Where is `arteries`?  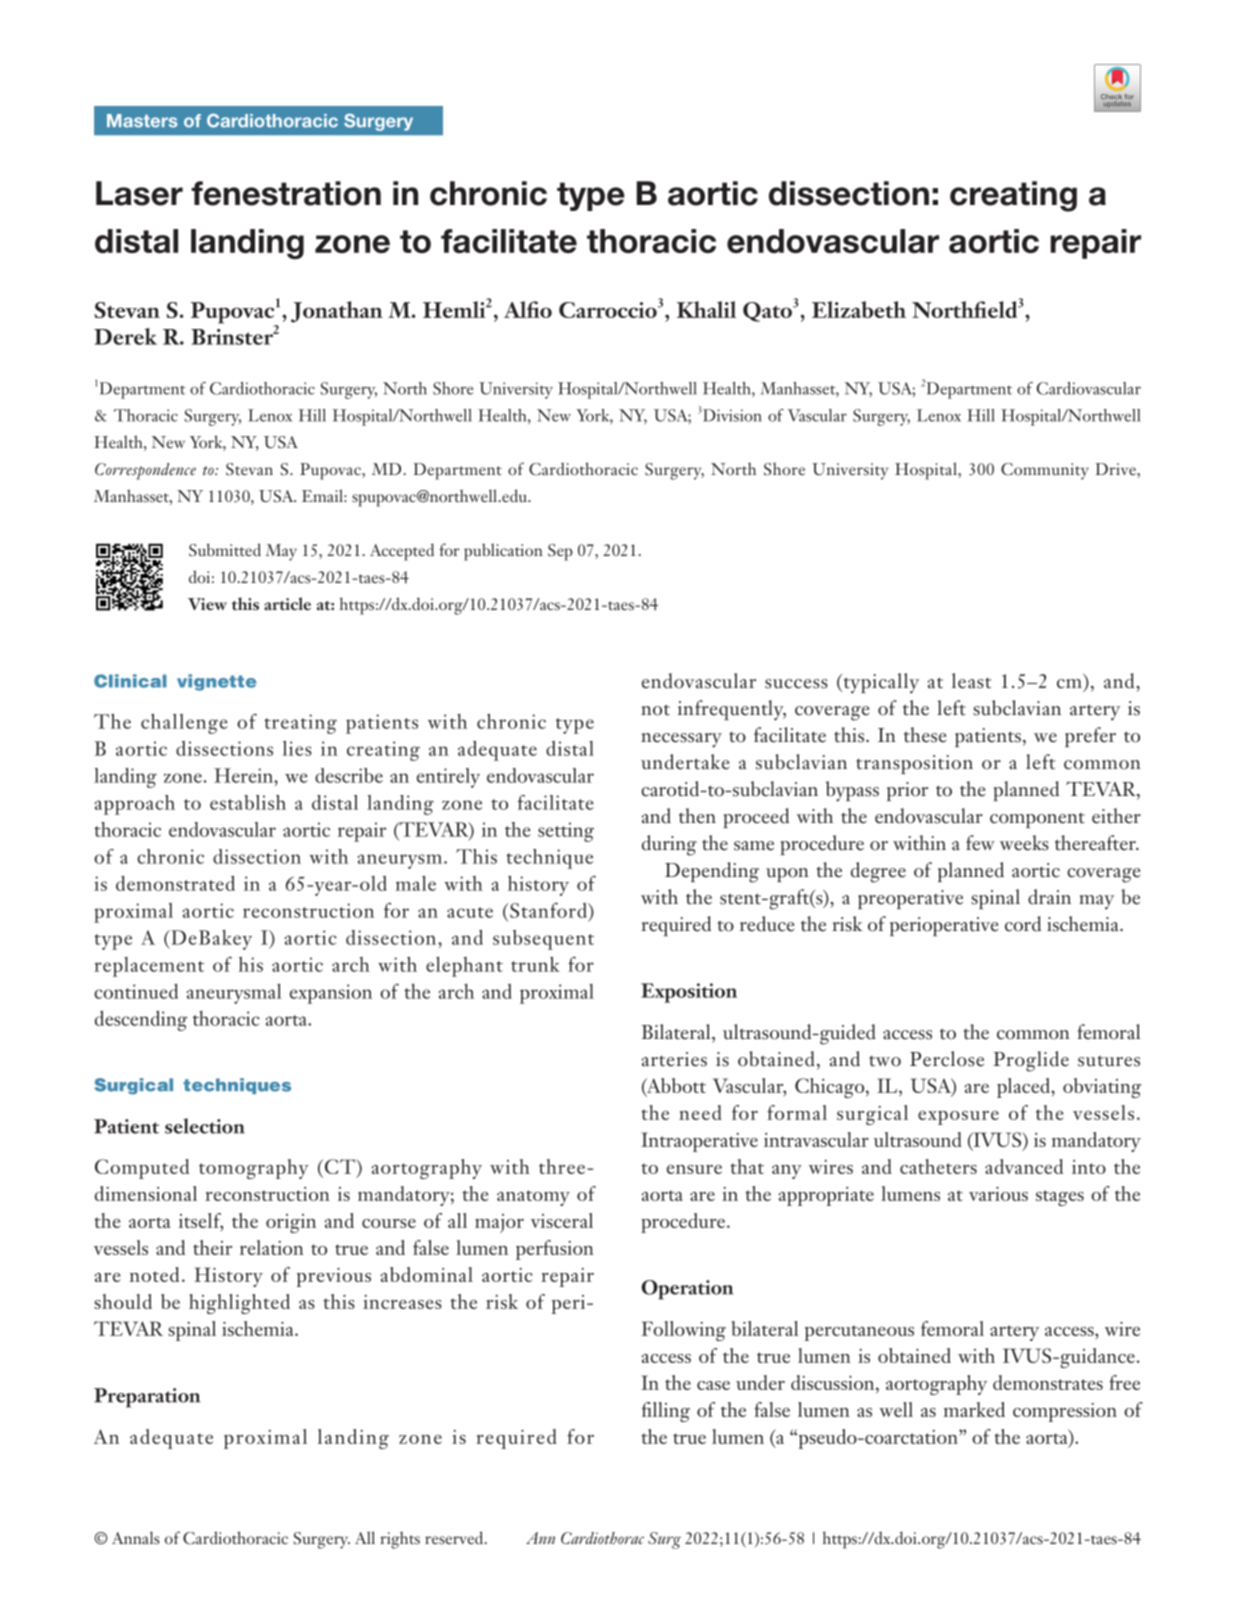 arteries is located at coordinates (674, 1059).
